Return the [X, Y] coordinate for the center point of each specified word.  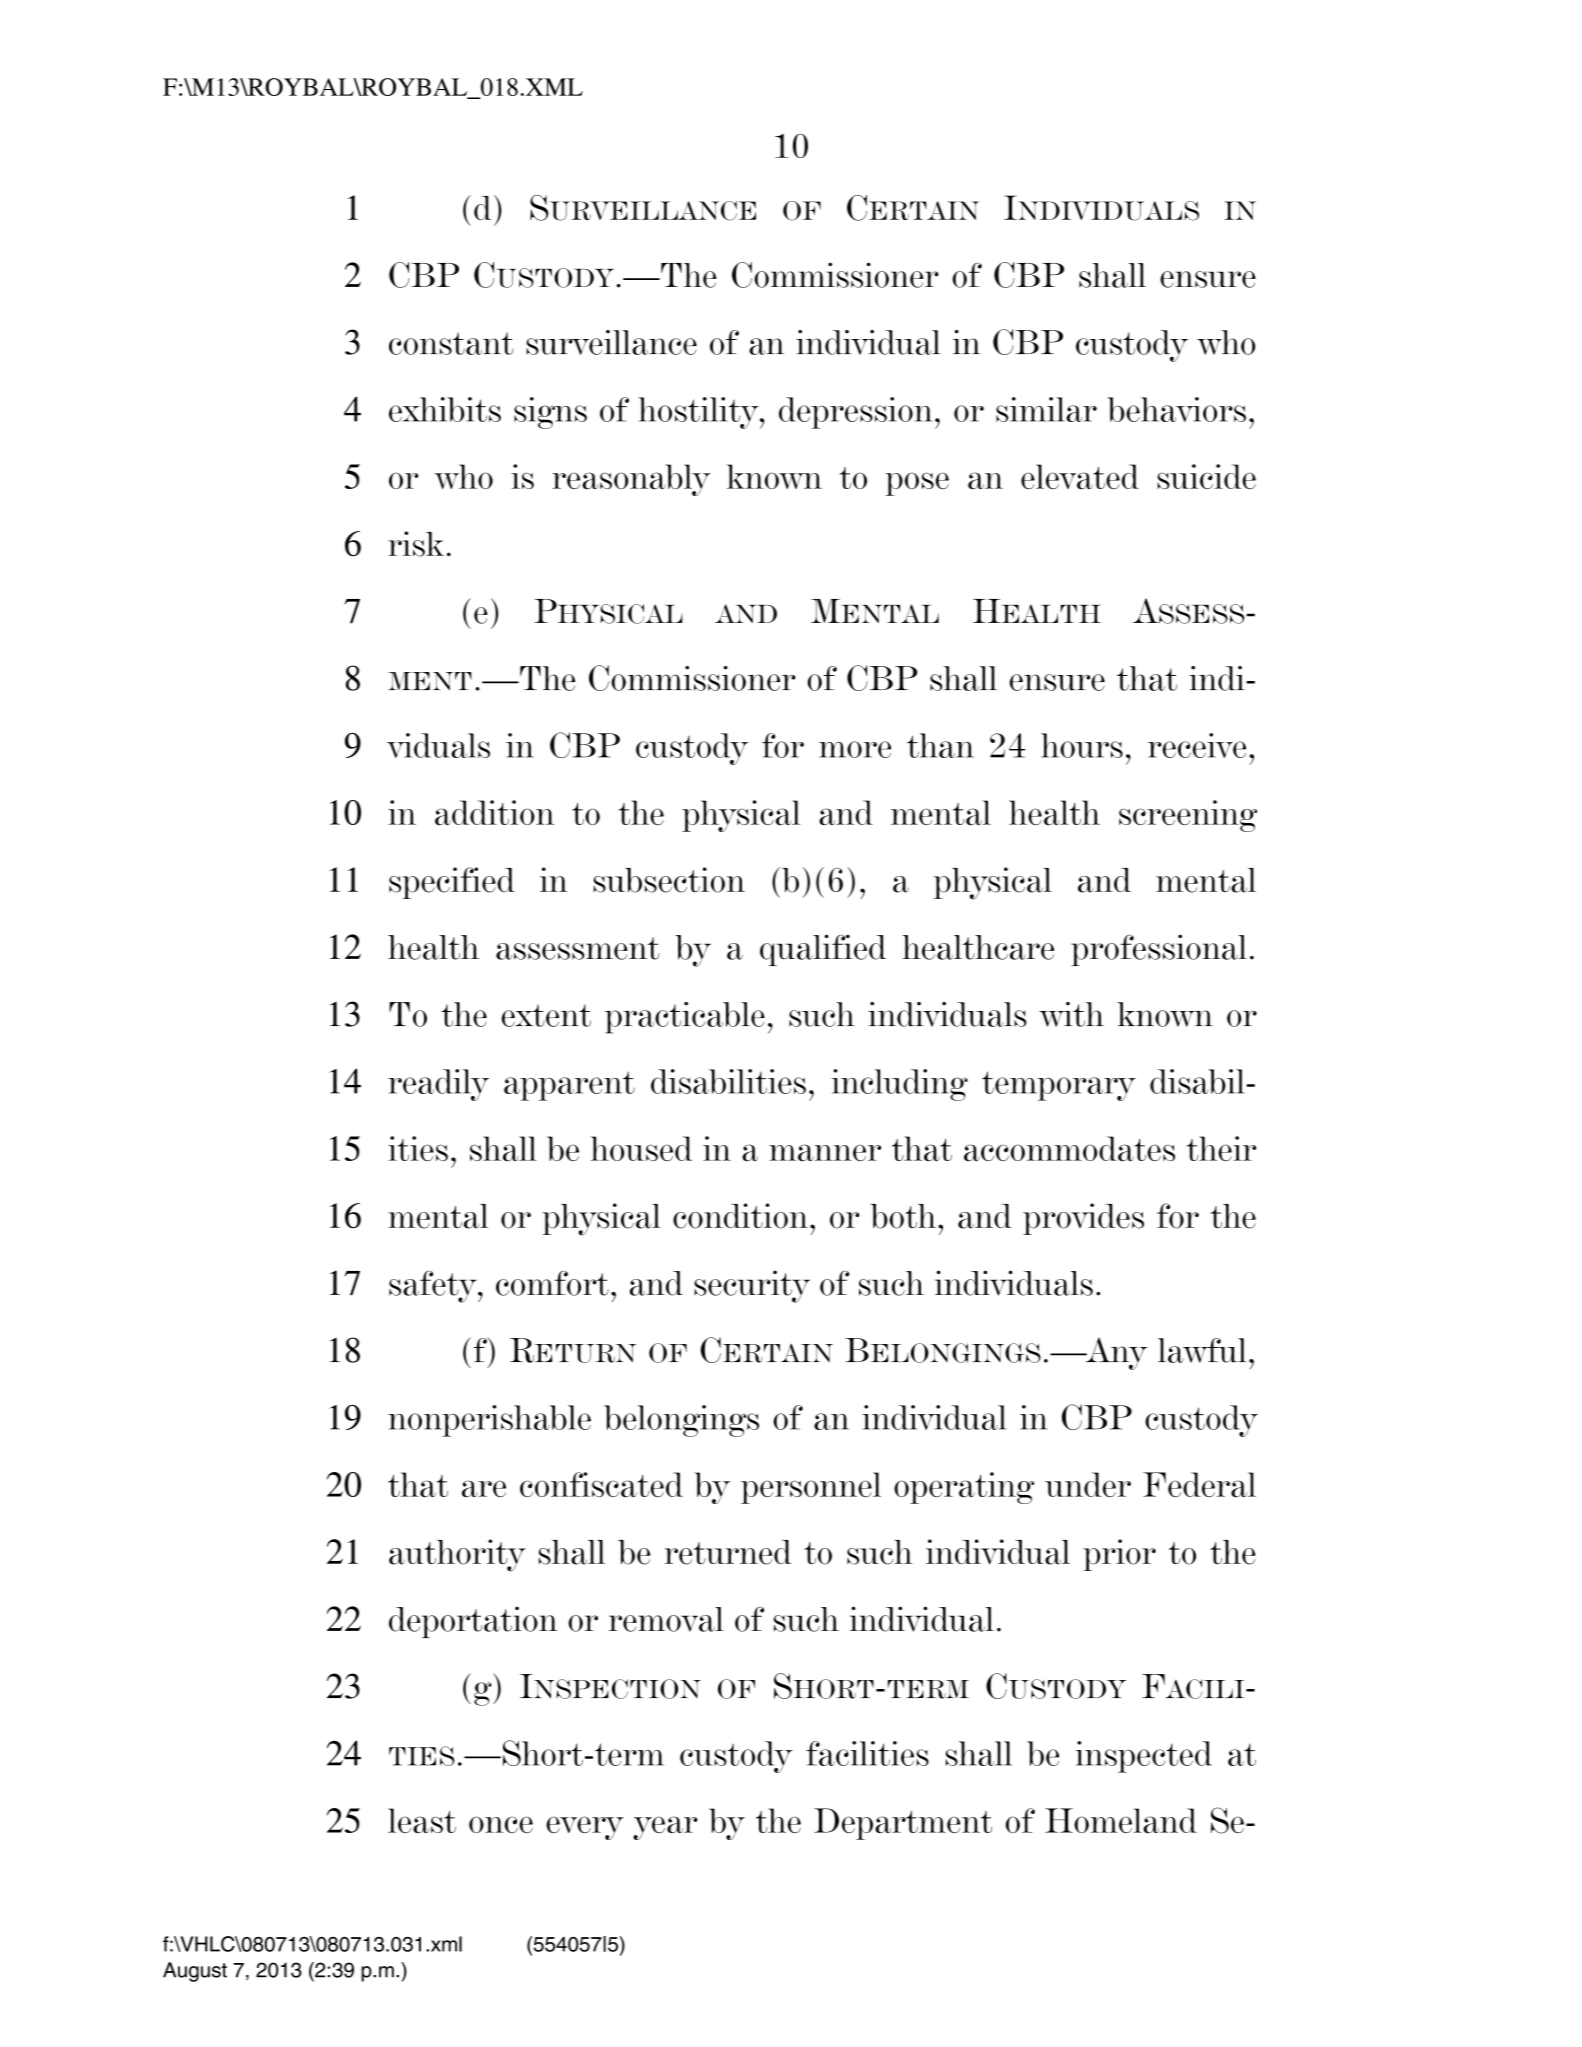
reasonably [631, 480]
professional [1159, 950]
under [1088, 1484]
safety [434, 1287]
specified [452, 883]
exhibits [445, 409]
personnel [811, 1488]
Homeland [1121, 1820]
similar [1046, 409]
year [665, 1828]
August [195, 1972]
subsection [669, 880]
